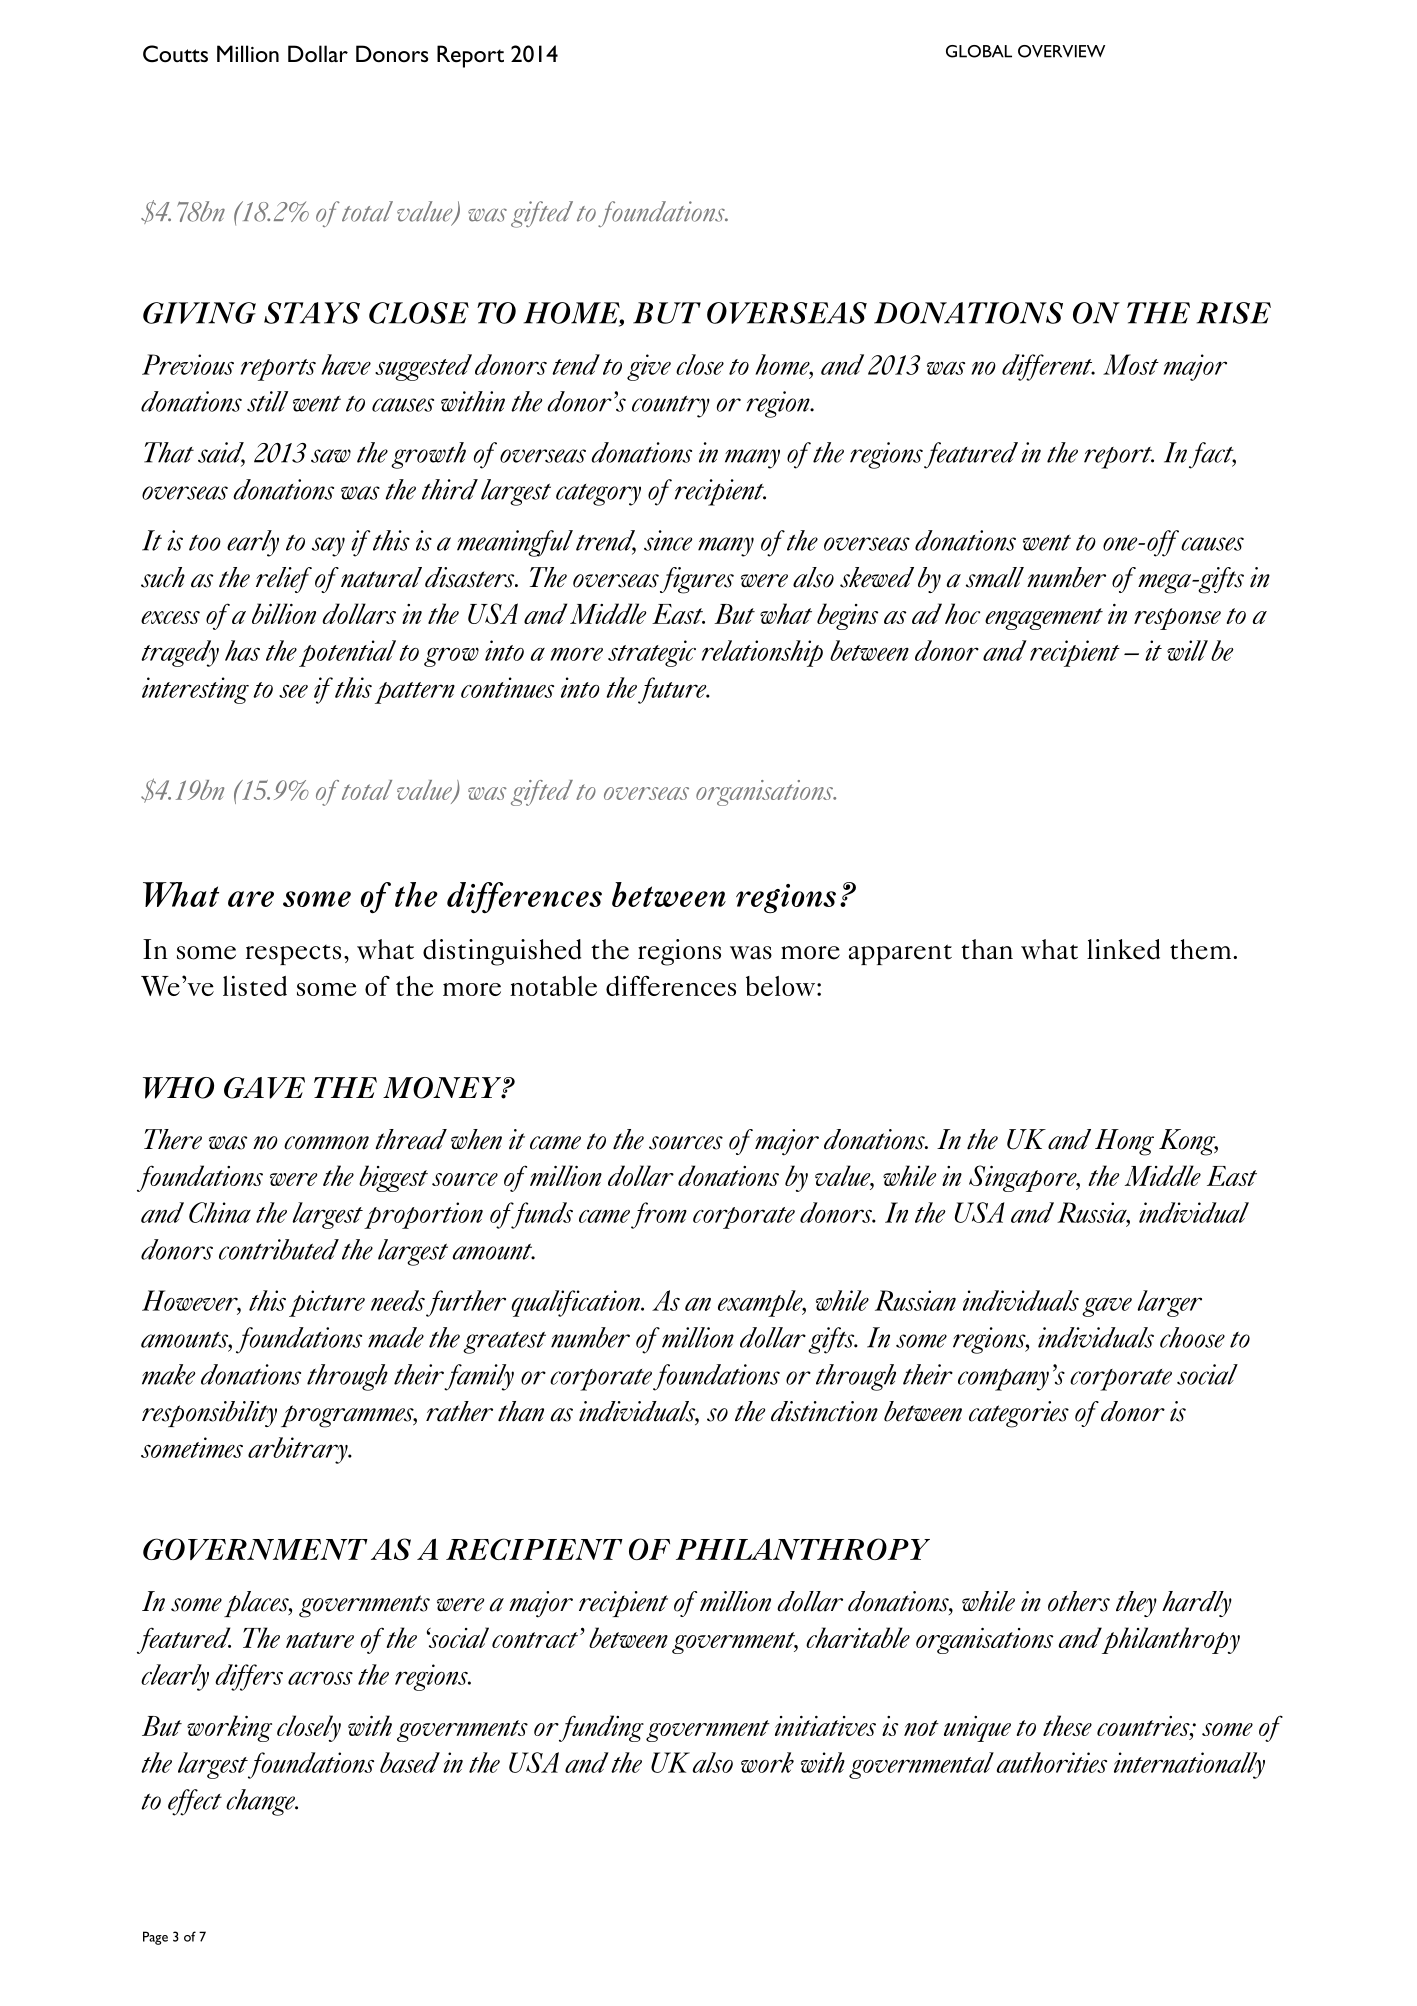  I want to click on funding, so click(601, 1728).
